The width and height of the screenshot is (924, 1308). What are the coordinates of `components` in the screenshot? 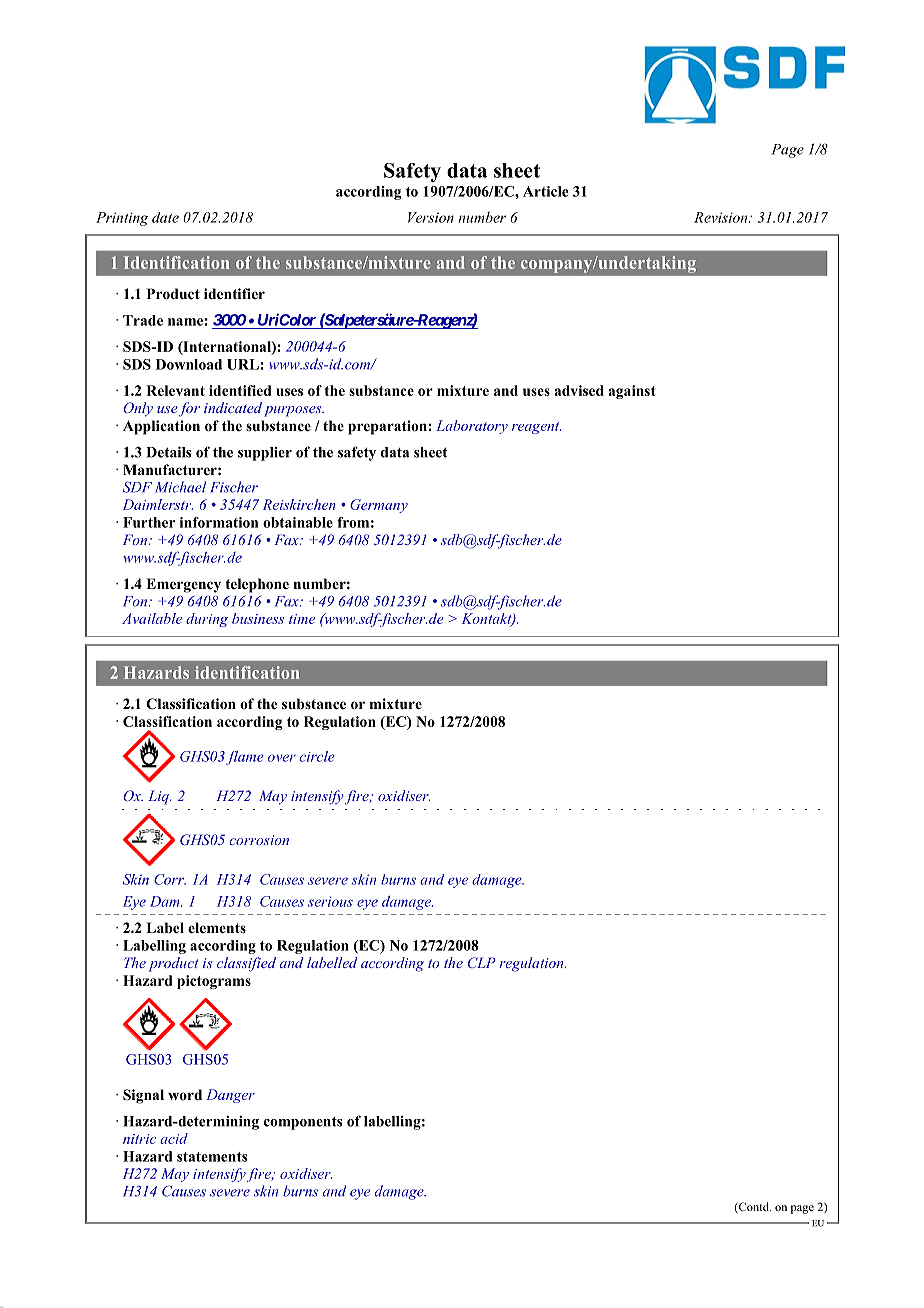 It's located at (303, 1123).
